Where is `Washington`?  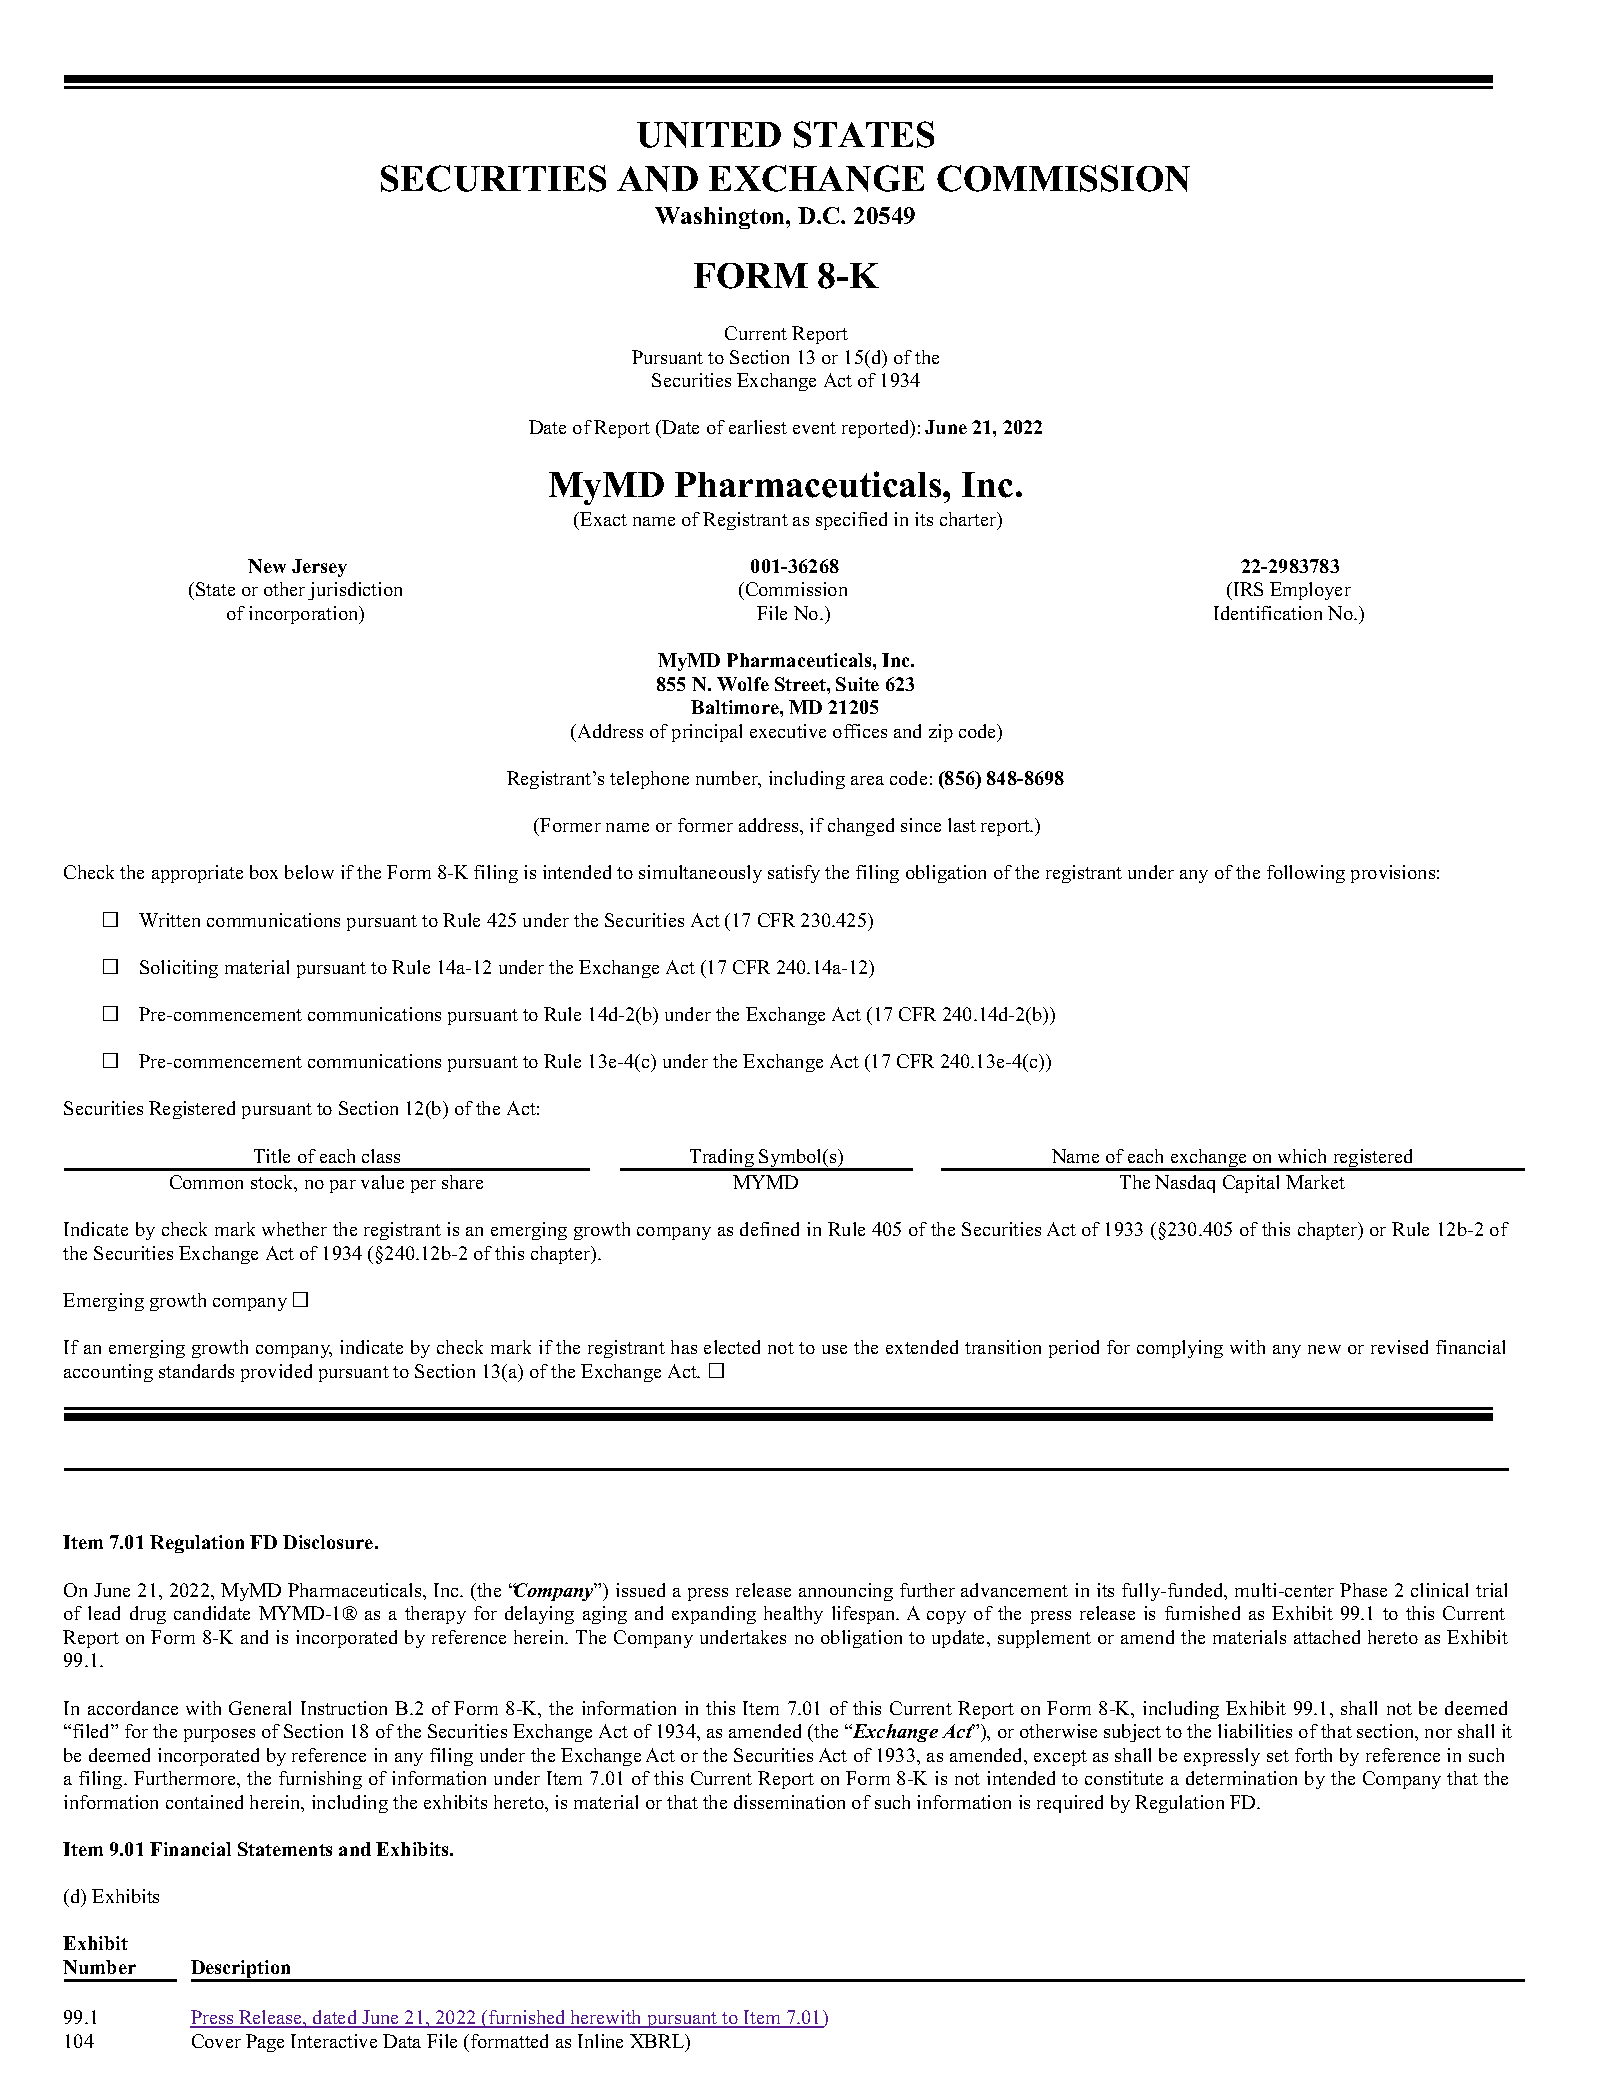
Washington is located at coordinates (721, 218).
